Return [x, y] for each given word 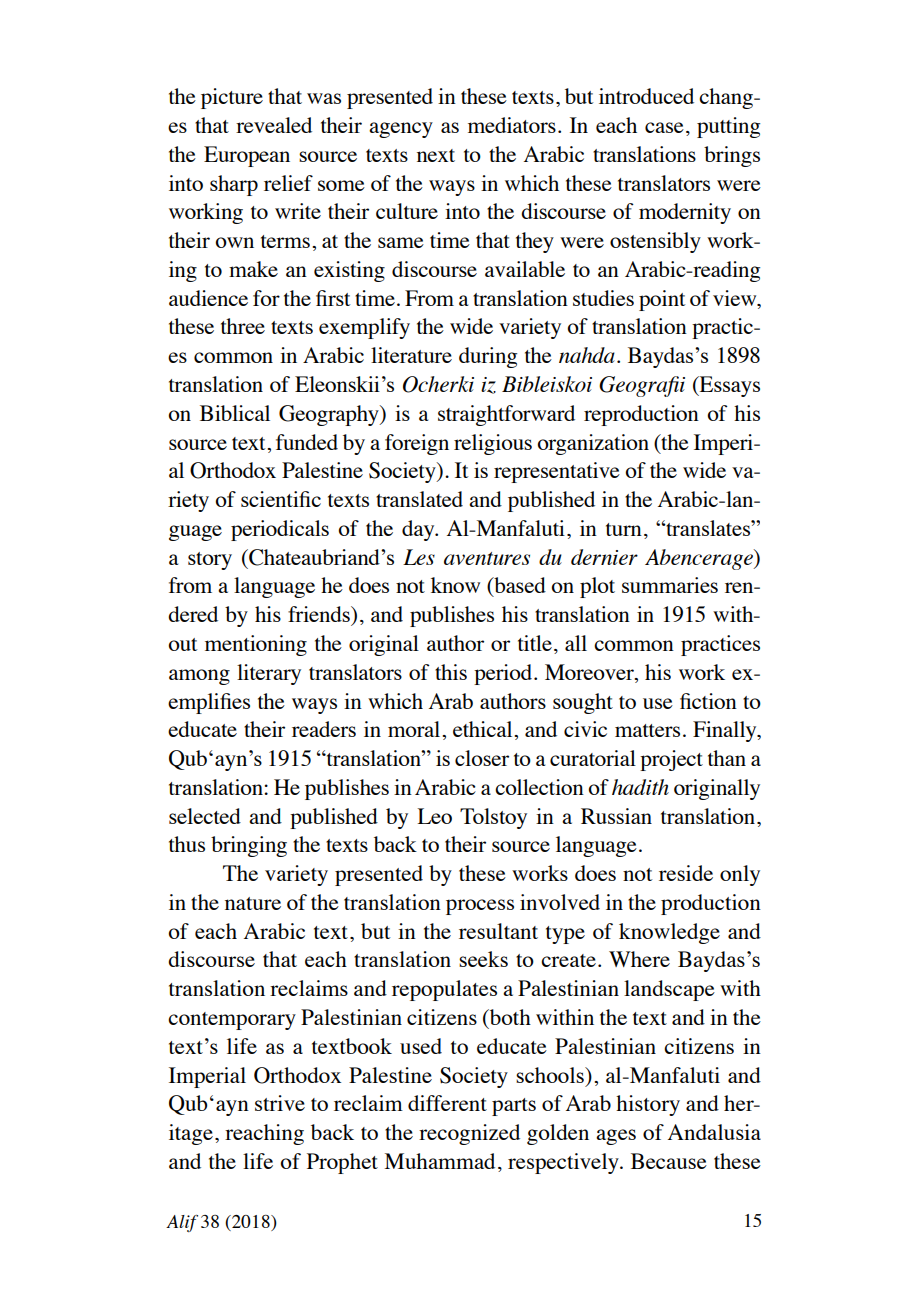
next [436, 155]
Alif [182, 1223]
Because [669, 1161]
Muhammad [440, 1161]
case [664, 127]
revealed [274, 125]
